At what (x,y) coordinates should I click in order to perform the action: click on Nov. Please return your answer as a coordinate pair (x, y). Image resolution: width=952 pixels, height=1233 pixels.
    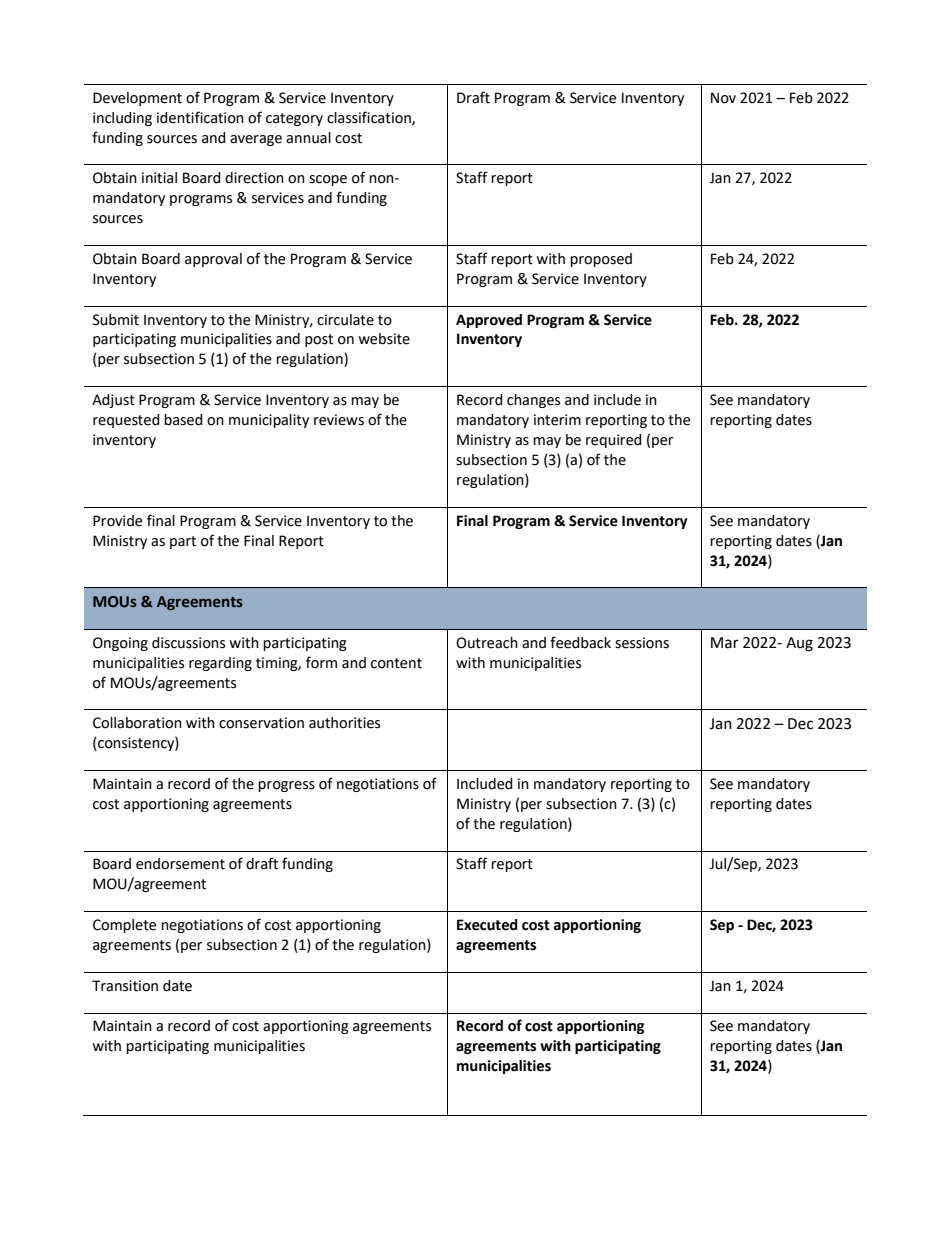
    Looking at the image, I should click on (723, 98).
